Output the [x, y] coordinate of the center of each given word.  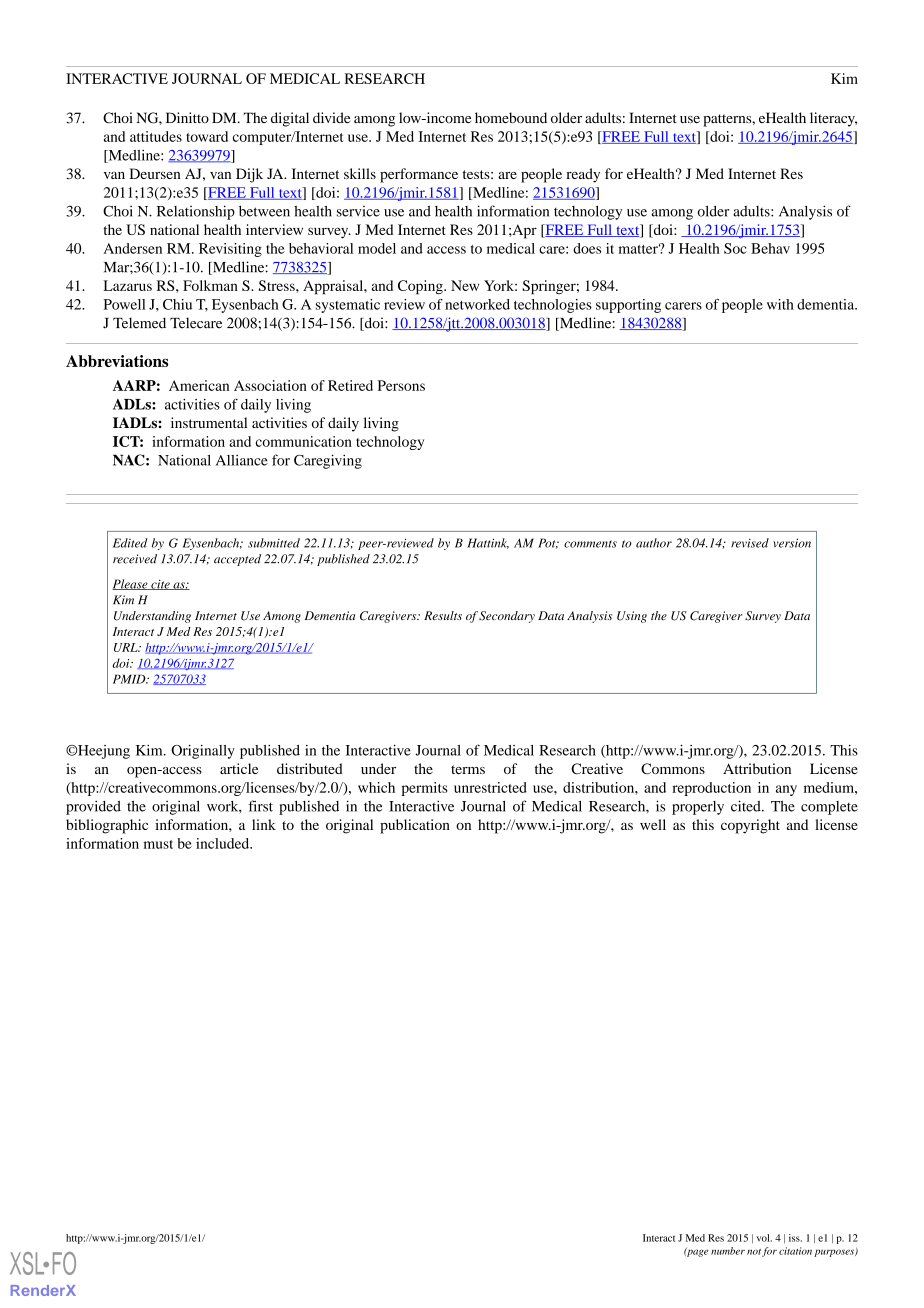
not [754, 1252]
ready [583, 175]
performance [419, 175]
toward [207, 136]
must [158, 844]
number [728, 1251]
